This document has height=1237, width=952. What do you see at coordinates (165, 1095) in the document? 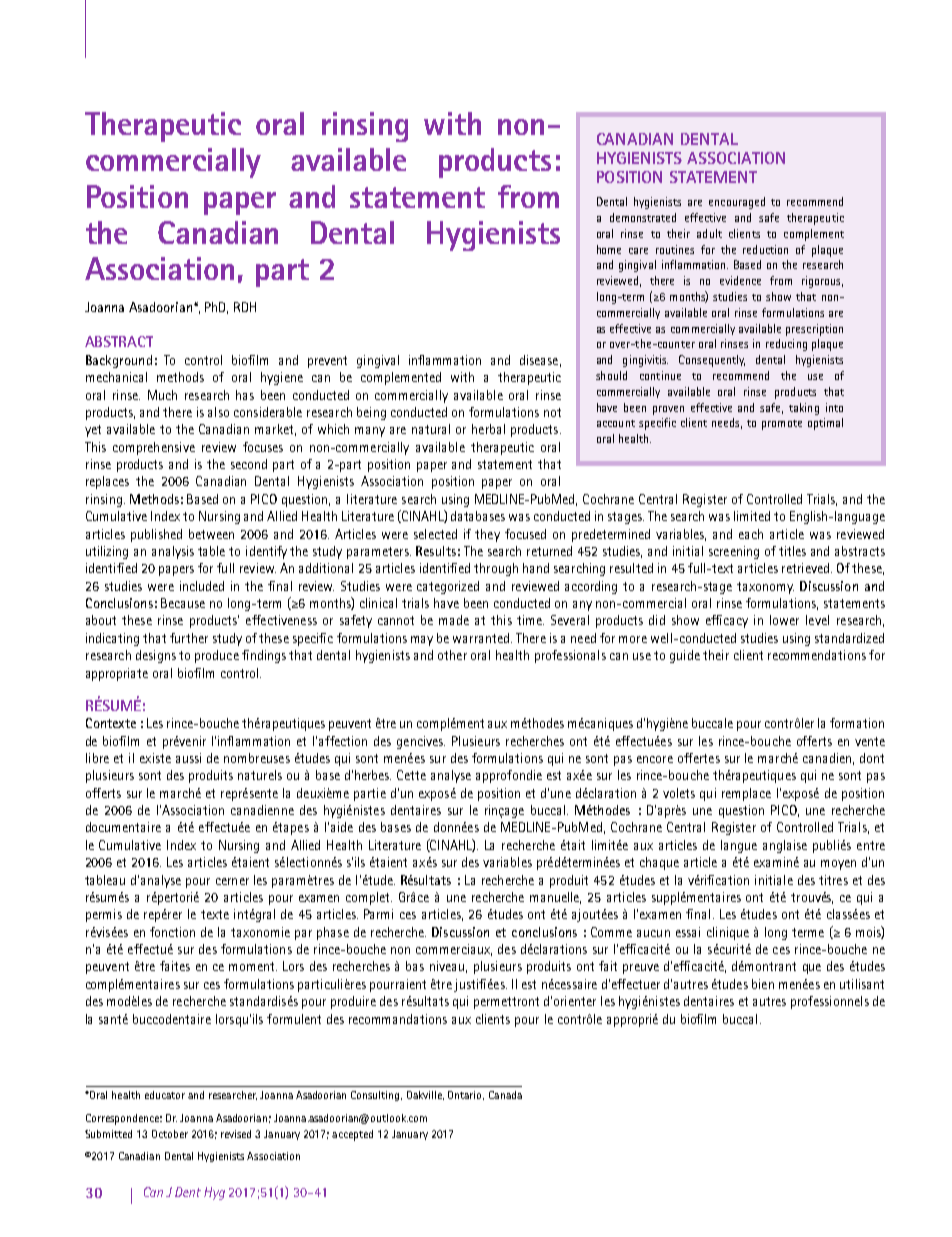
I see `educator` at bounding box center [165, 1095].
